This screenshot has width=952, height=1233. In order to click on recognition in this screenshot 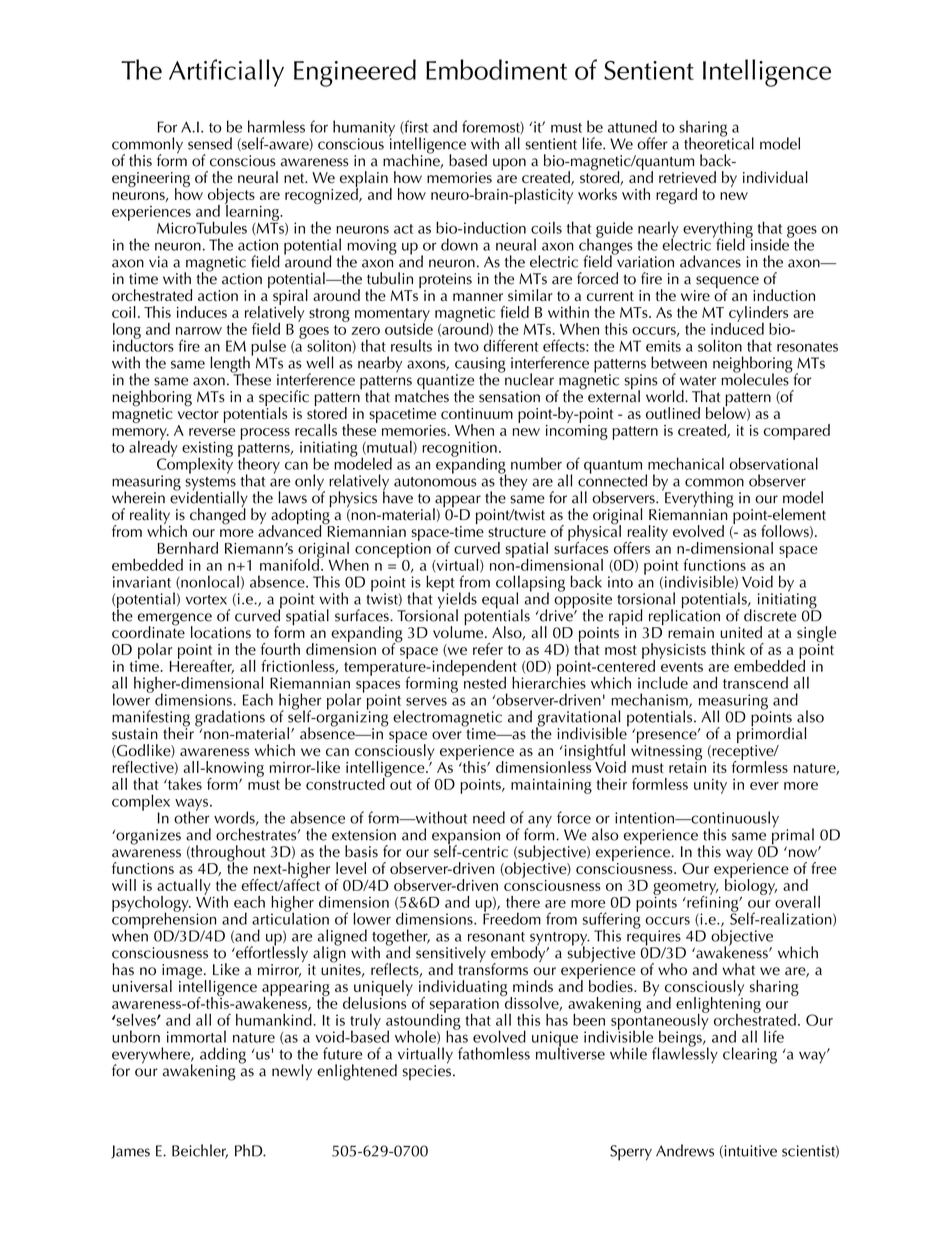, I will do `click(459, 450)`.
